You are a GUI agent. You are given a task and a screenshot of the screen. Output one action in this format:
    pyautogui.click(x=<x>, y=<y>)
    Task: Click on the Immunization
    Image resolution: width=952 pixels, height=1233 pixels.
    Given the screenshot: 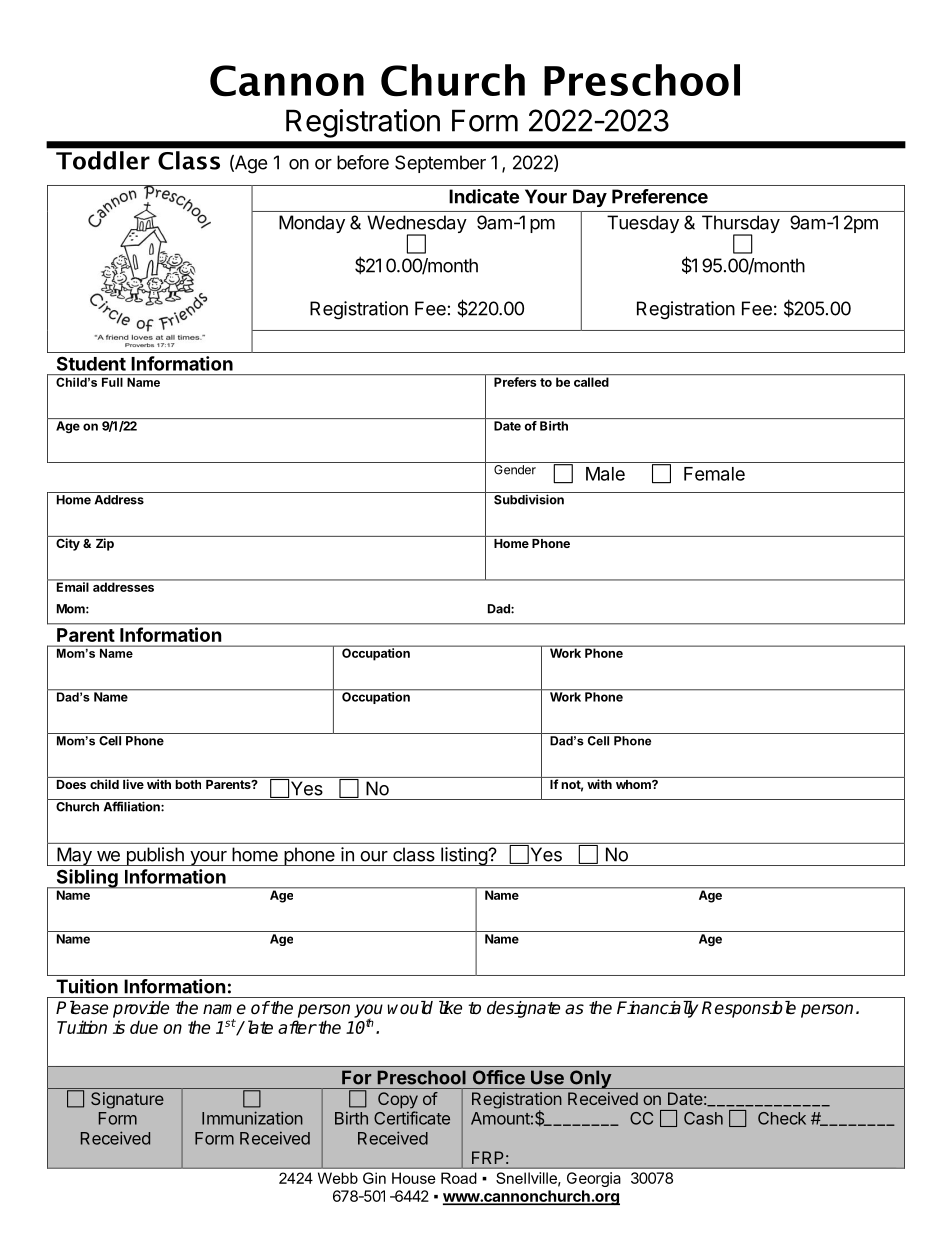 What is the action you would take?
    pyautogui.click(x=252, y=1118)
